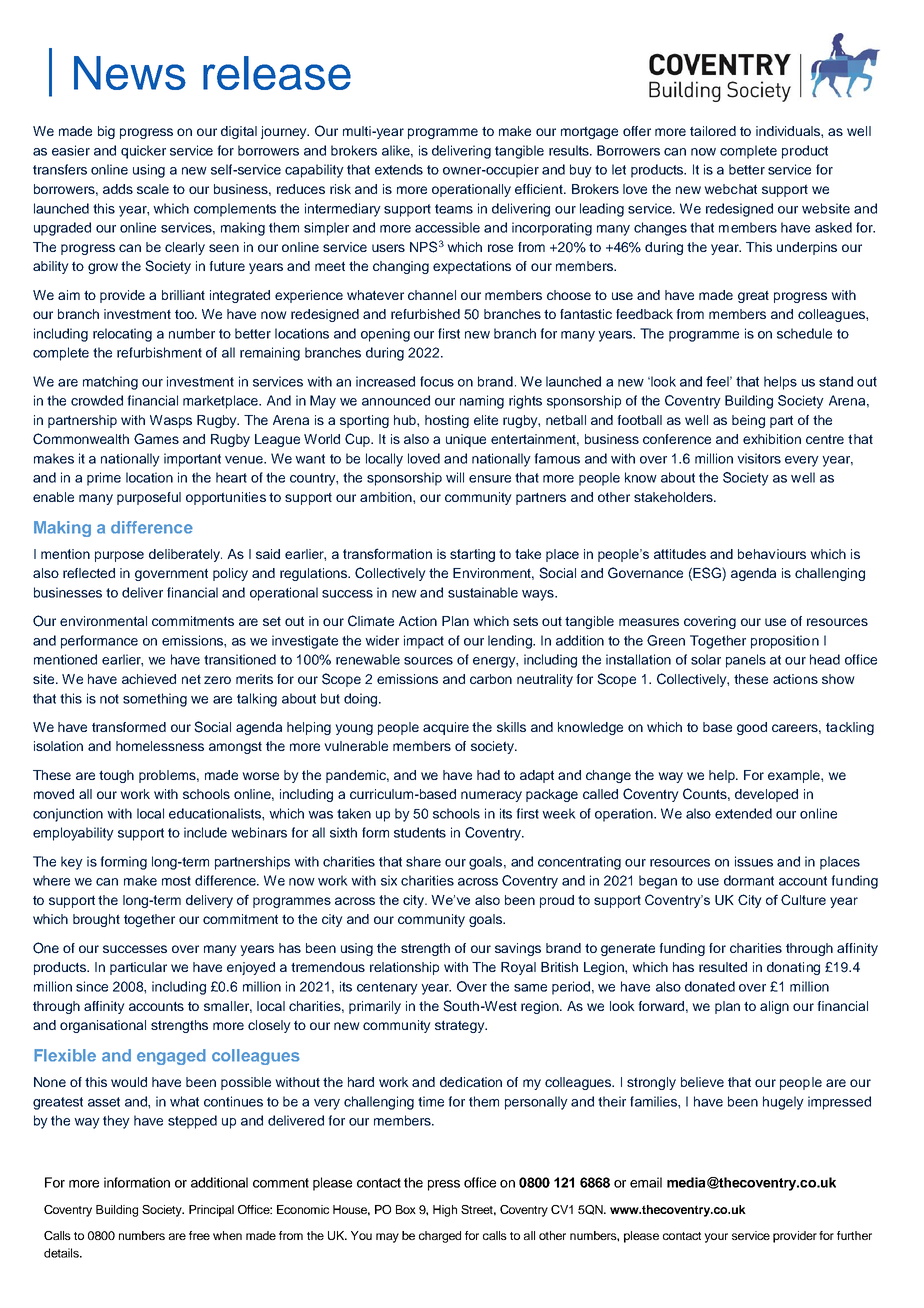 The width and height of the document is (924, 1308). What do you see at coordinates (445, 1211) in the document?
I see `High` at bounding box center [445, 1211].
